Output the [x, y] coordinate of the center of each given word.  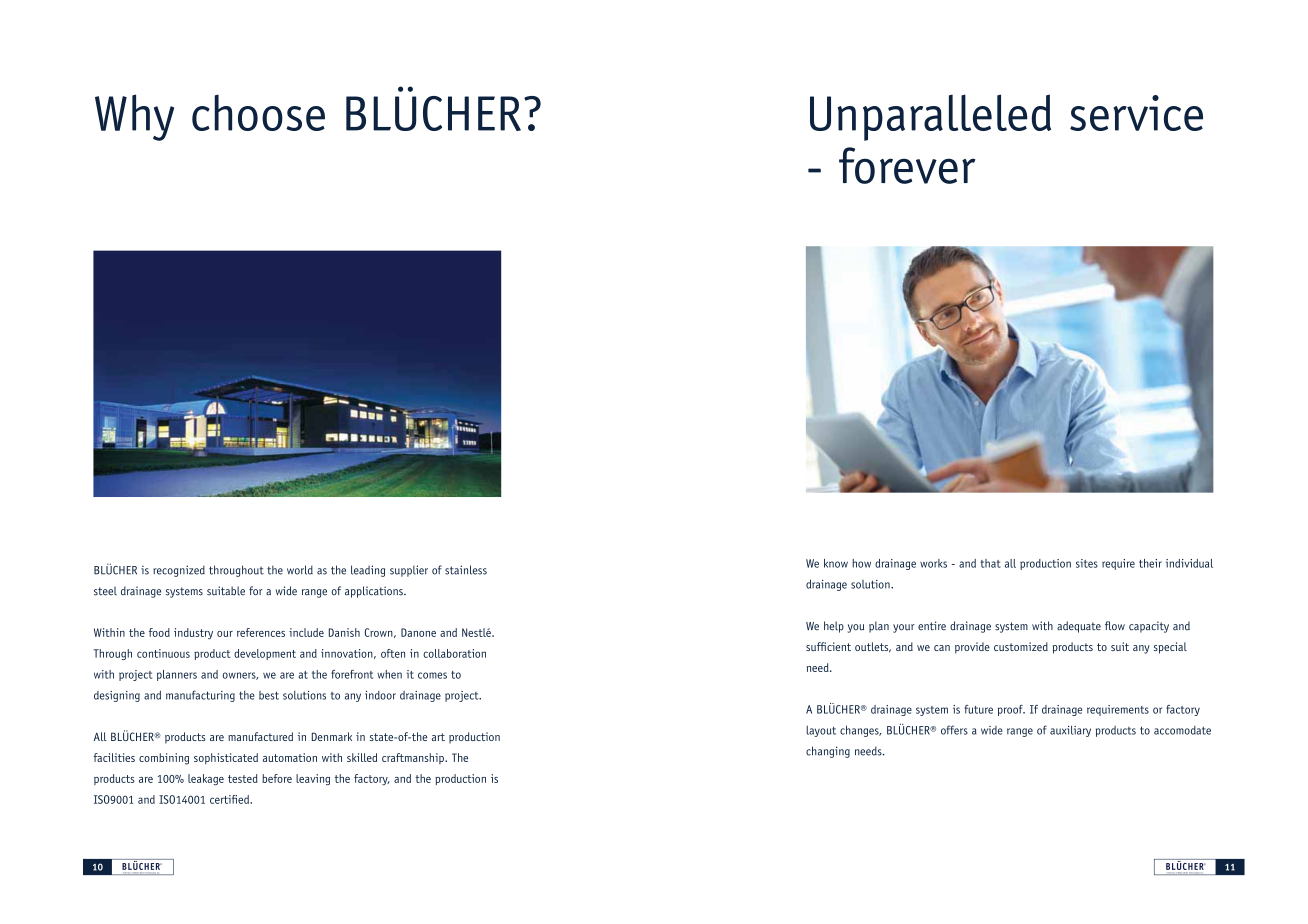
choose [258, 112]
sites [1087, 563]
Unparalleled [930, 117]
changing [828, 752]
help [834, 627]
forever [907, 165]
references [261, 632]
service [1136, 113]
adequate [1079, 627]
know [836, 563]
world [300, 570]
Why [134, 117]
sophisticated [226, 759]
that [990, 563]
